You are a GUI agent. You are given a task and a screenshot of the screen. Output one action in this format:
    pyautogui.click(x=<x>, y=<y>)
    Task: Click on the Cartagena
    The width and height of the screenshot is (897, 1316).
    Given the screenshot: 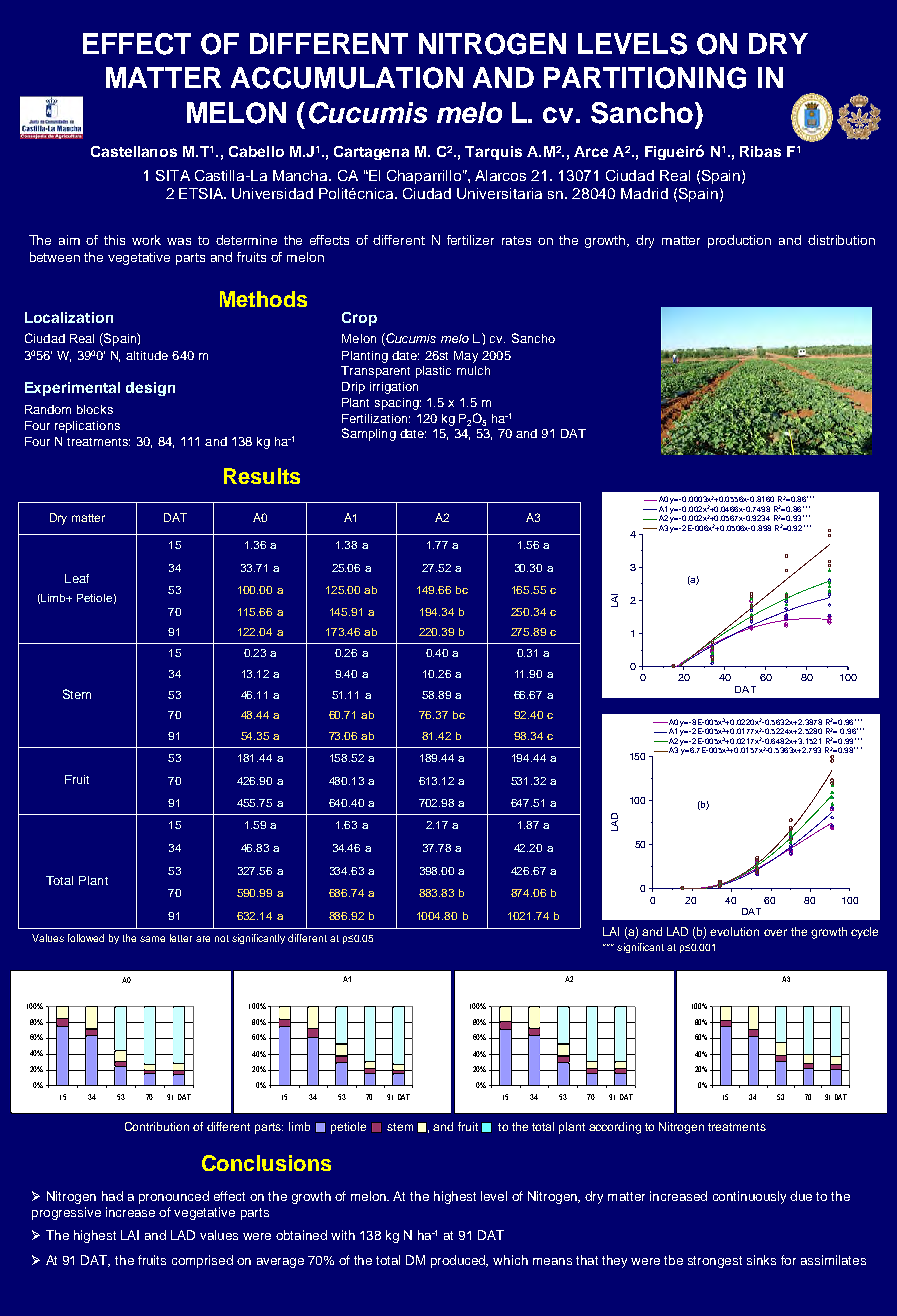 What is the action you would take?
    pyautogui.click(x=371, y=153)
